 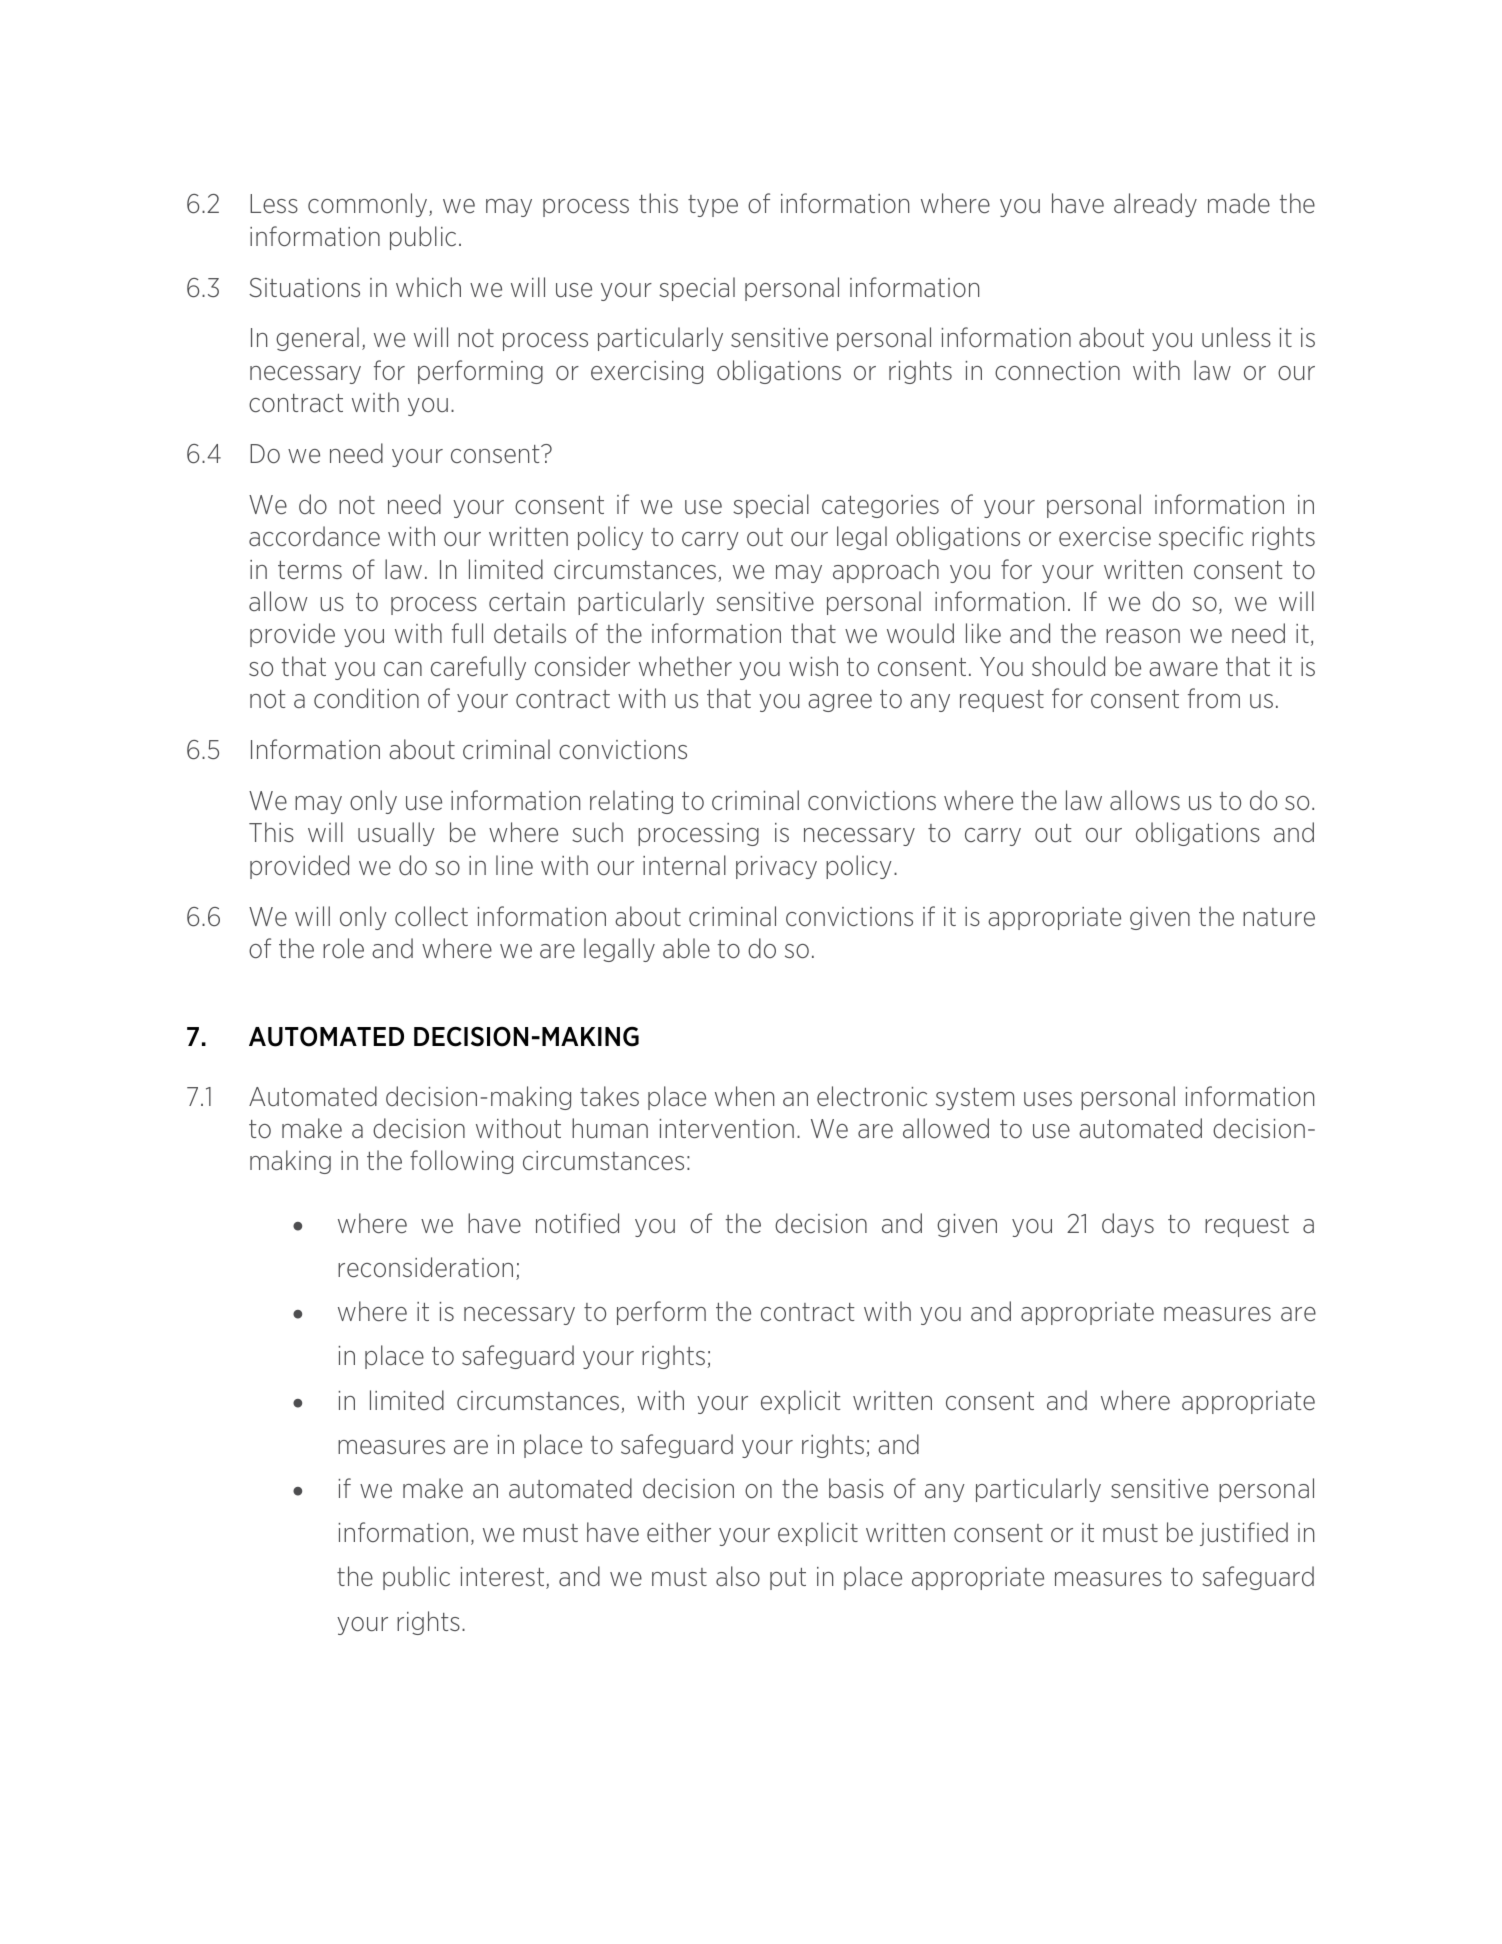 I want to click on type, so click(x=713, y=206).
